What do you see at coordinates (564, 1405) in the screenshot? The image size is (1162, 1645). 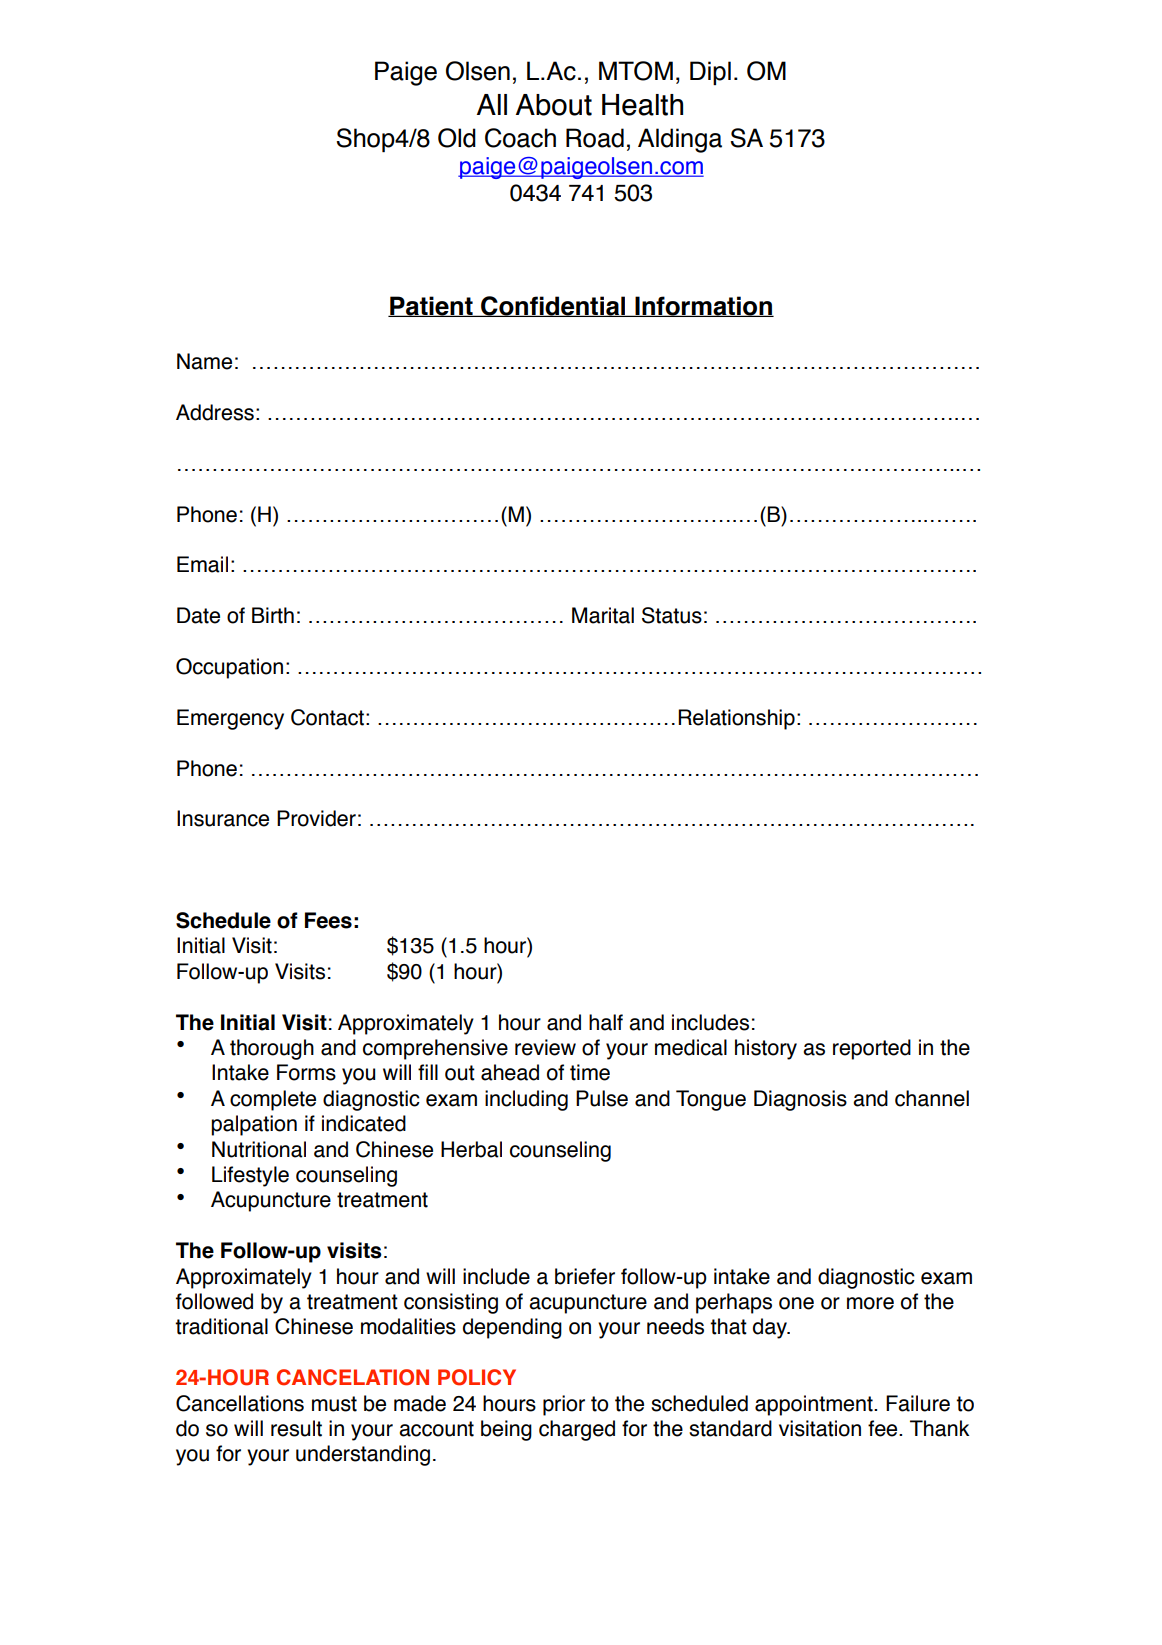 I see `prior` at bounding box center [564, 1405].
